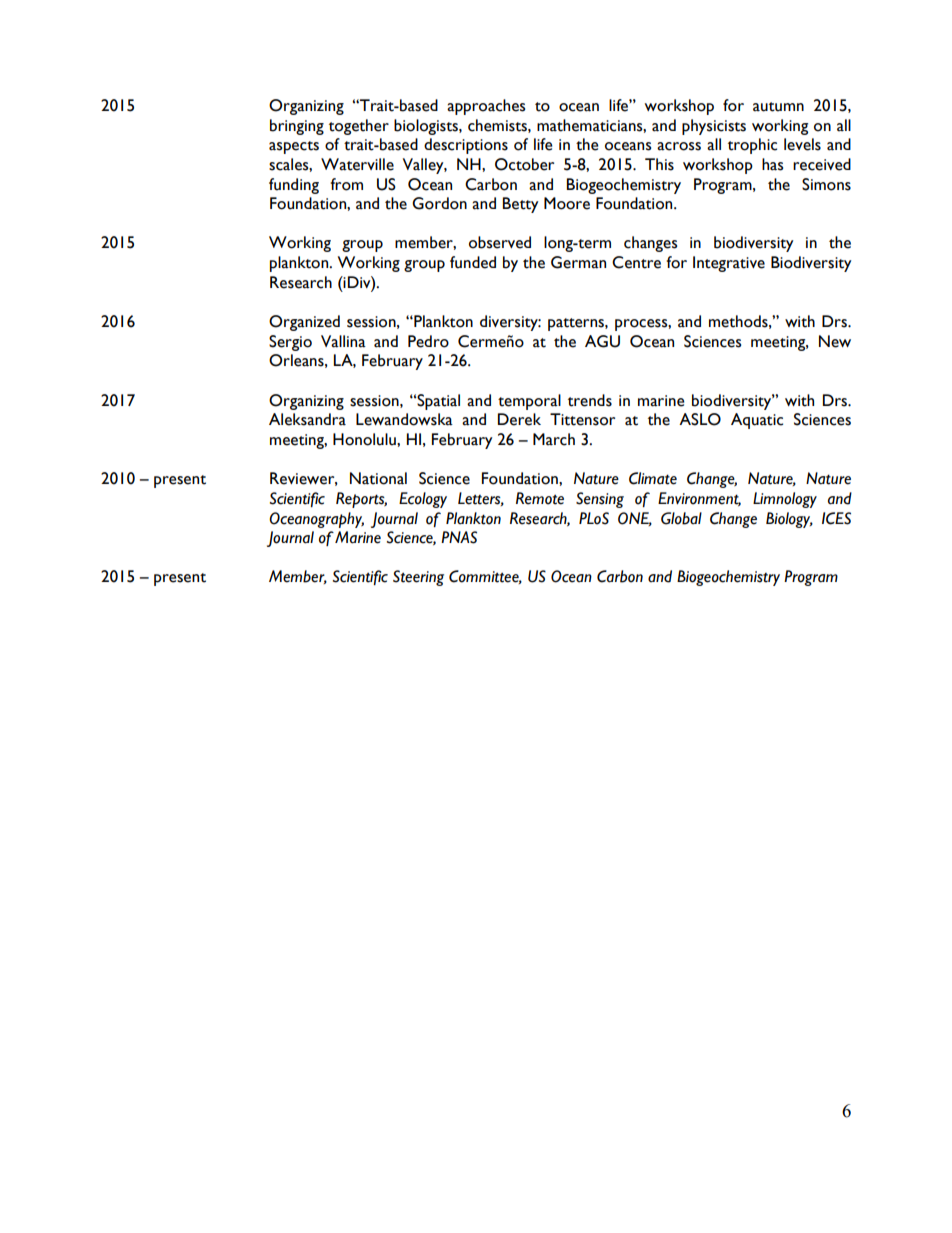  What do you see at coordinates (418, 578) in the image?
I see `Steering` at bounding box center [418, 578].
